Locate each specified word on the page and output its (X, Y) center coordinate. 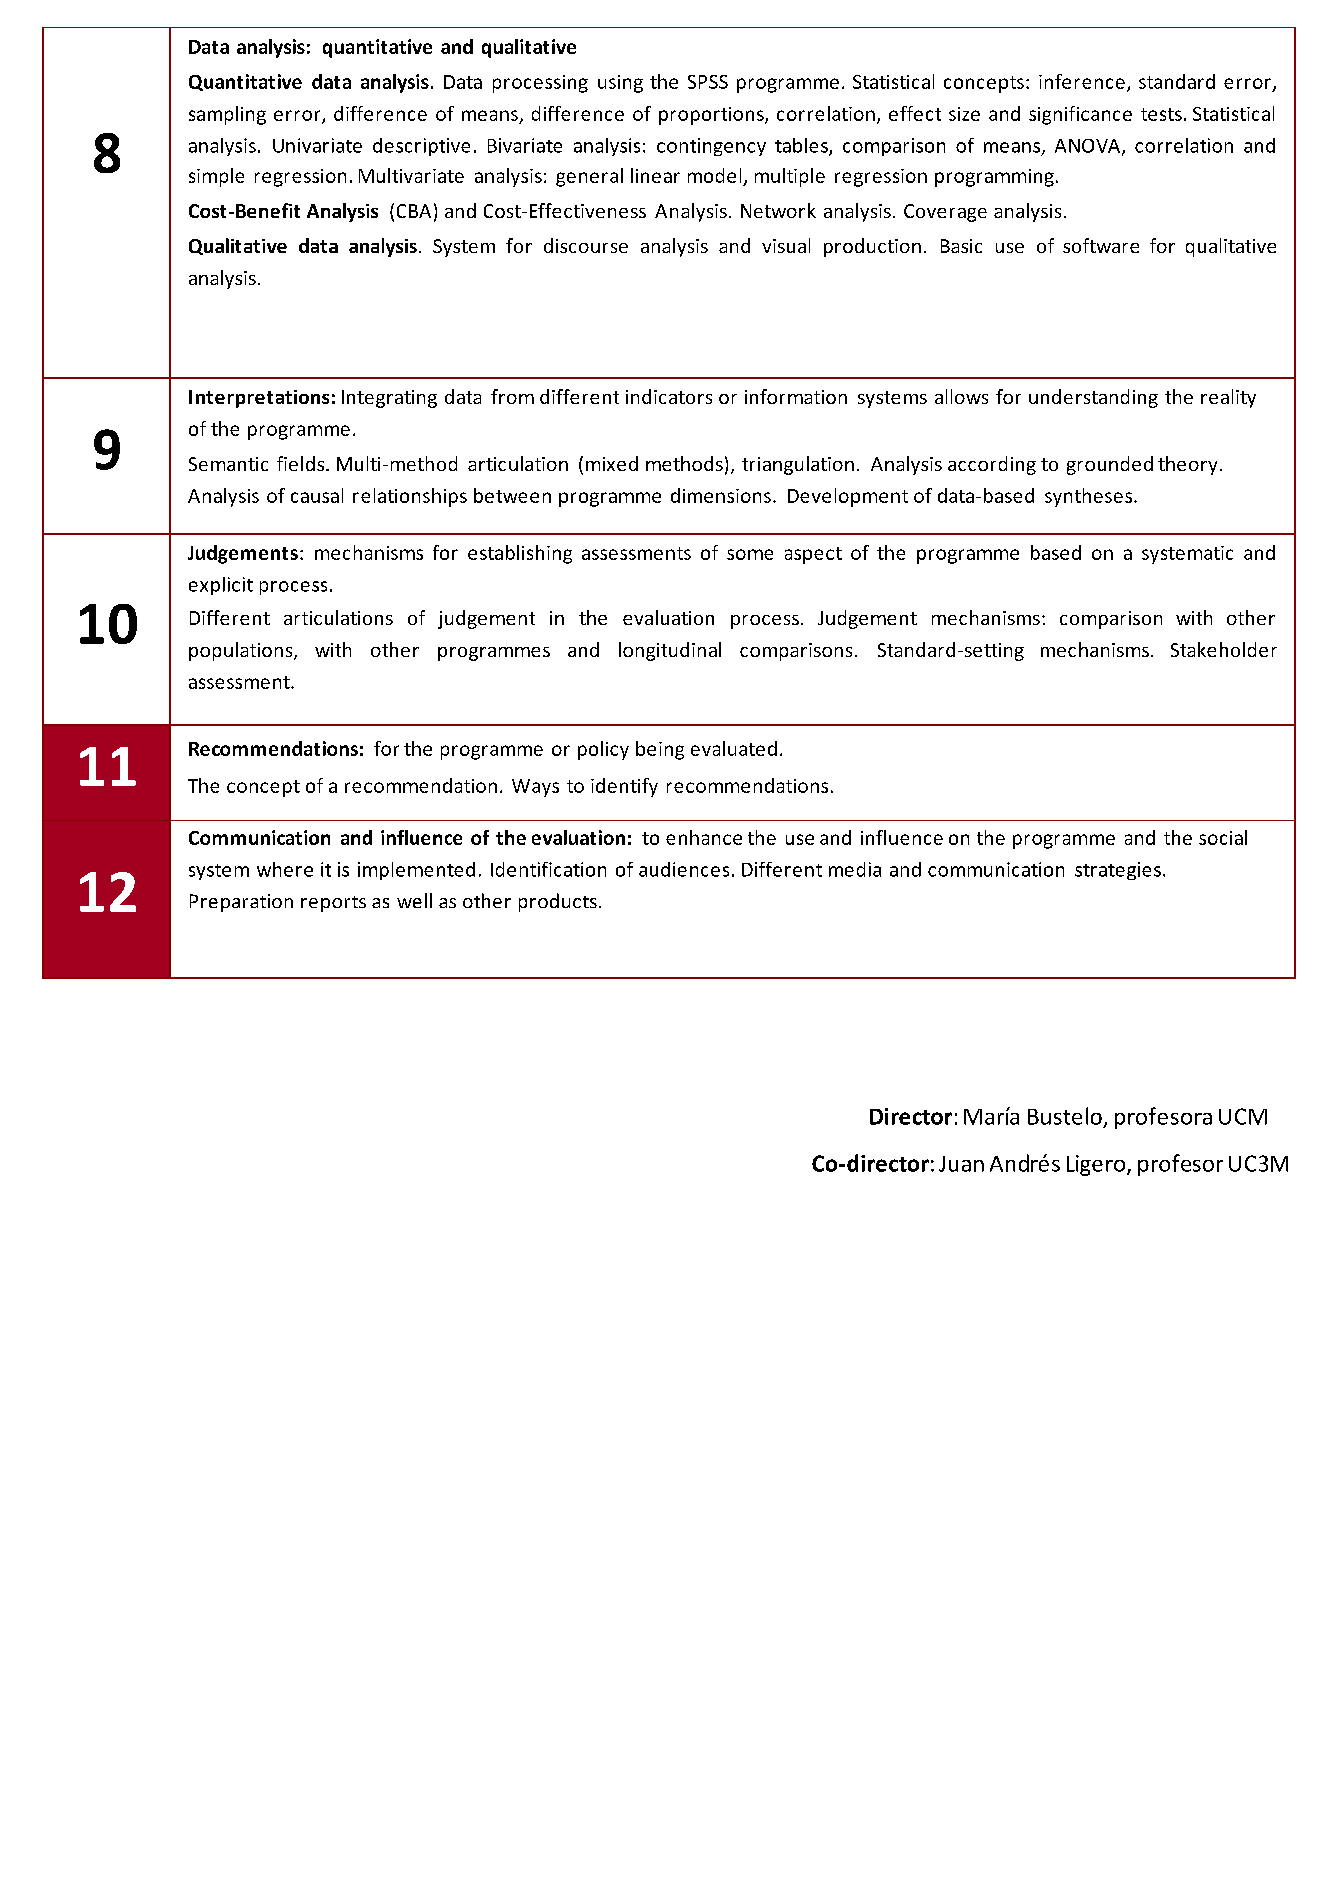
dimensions (721, 495)
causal (317, 495)
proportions (712, 116)
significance (1080, 115)
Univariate (317, 145)
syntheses (1090, 497)
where (285, 869)
